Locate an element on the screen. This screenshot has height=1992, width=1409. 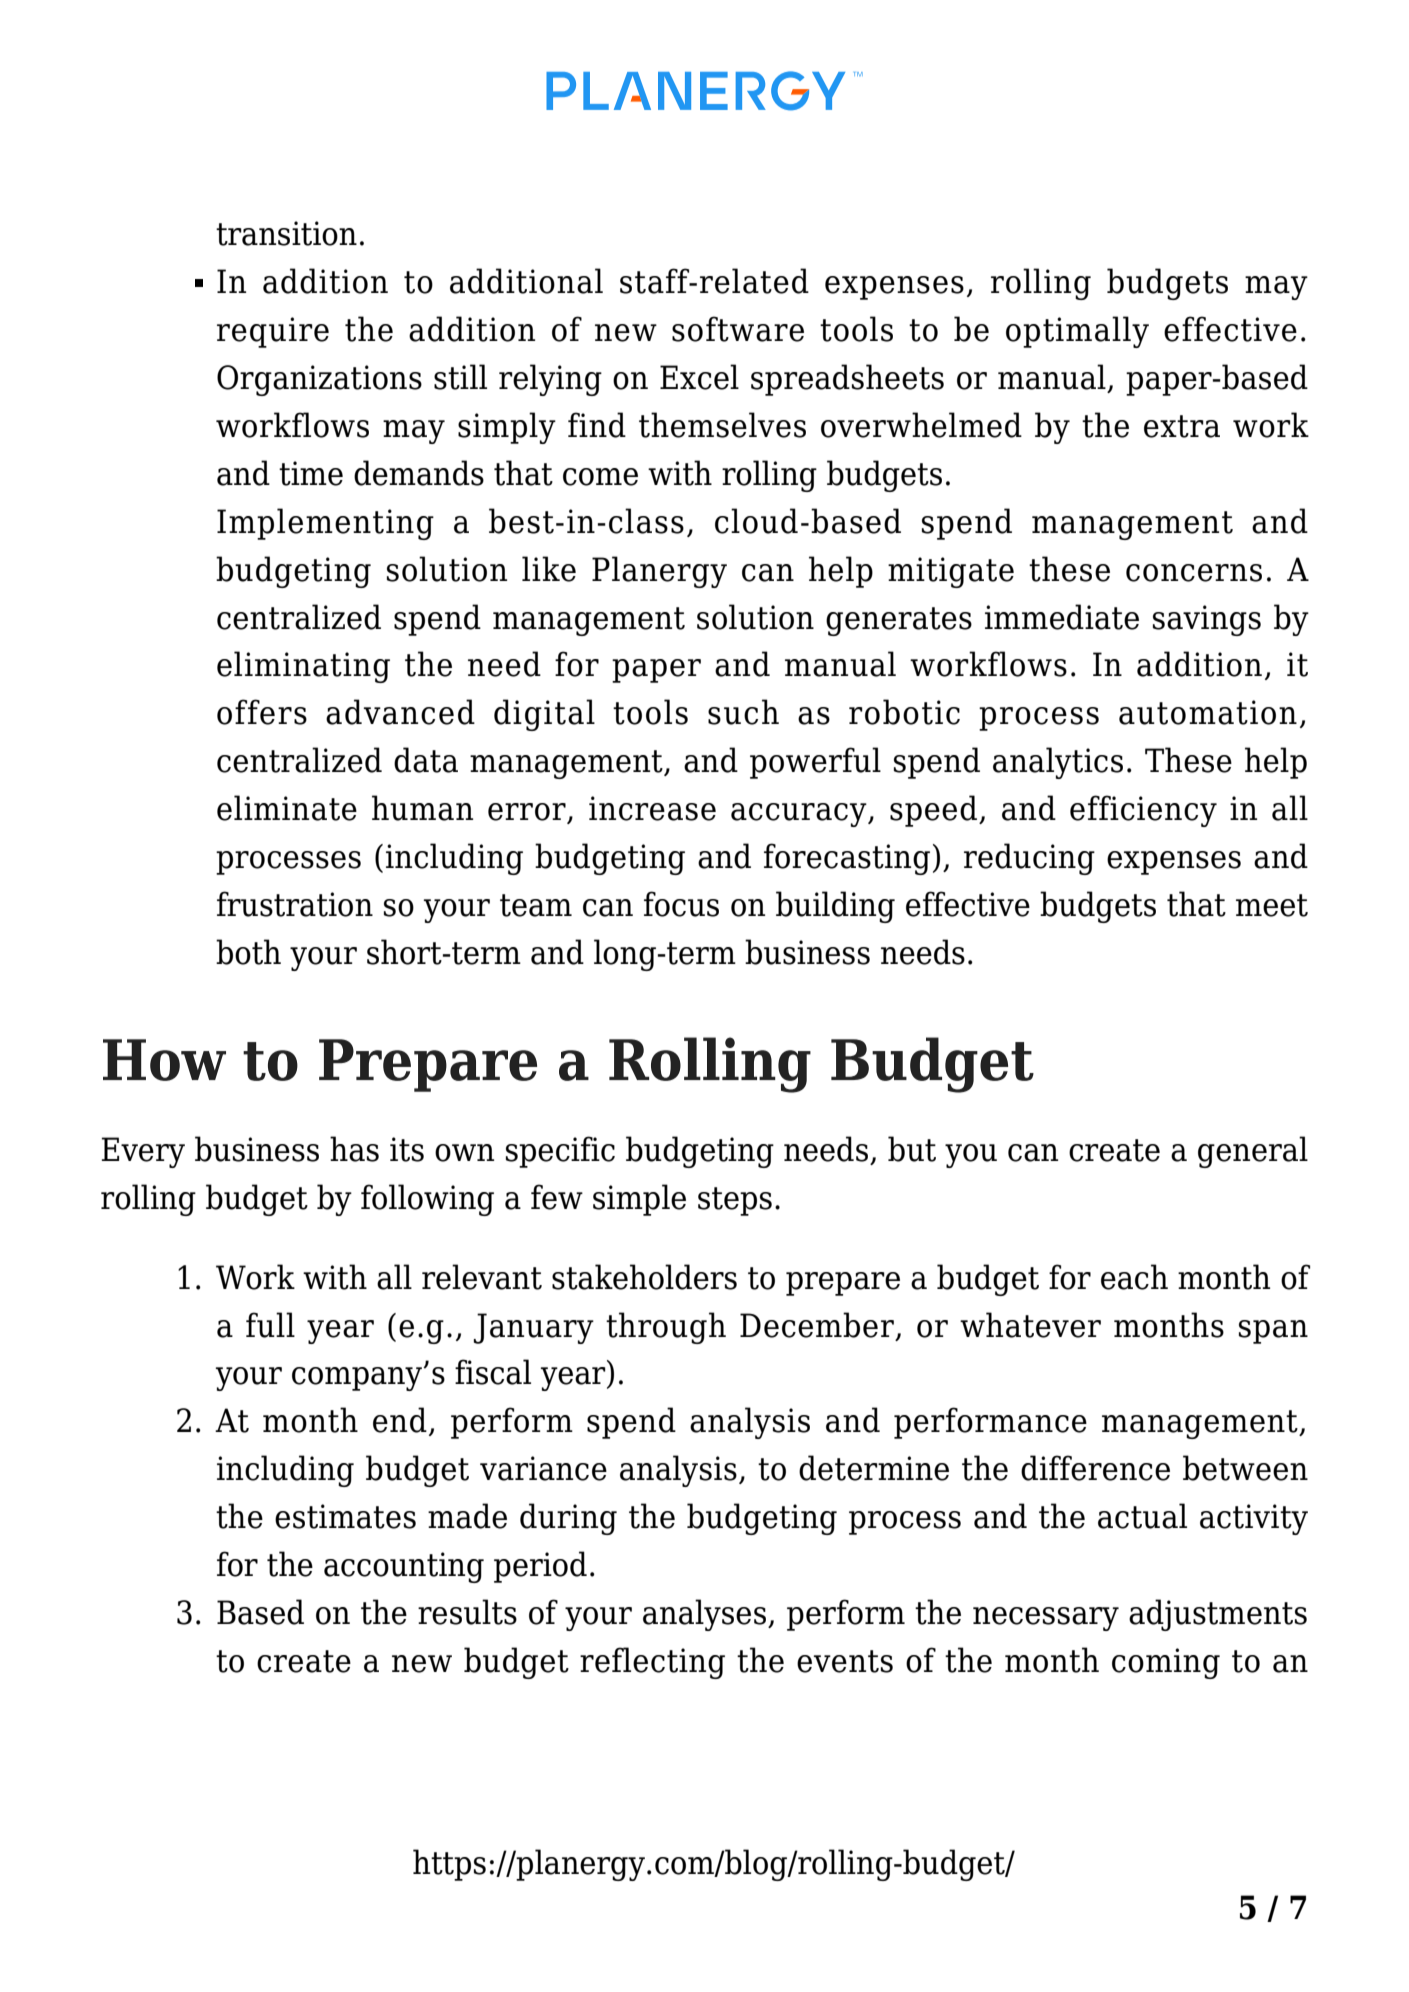
meet is located at coordinates (1272, 905).
